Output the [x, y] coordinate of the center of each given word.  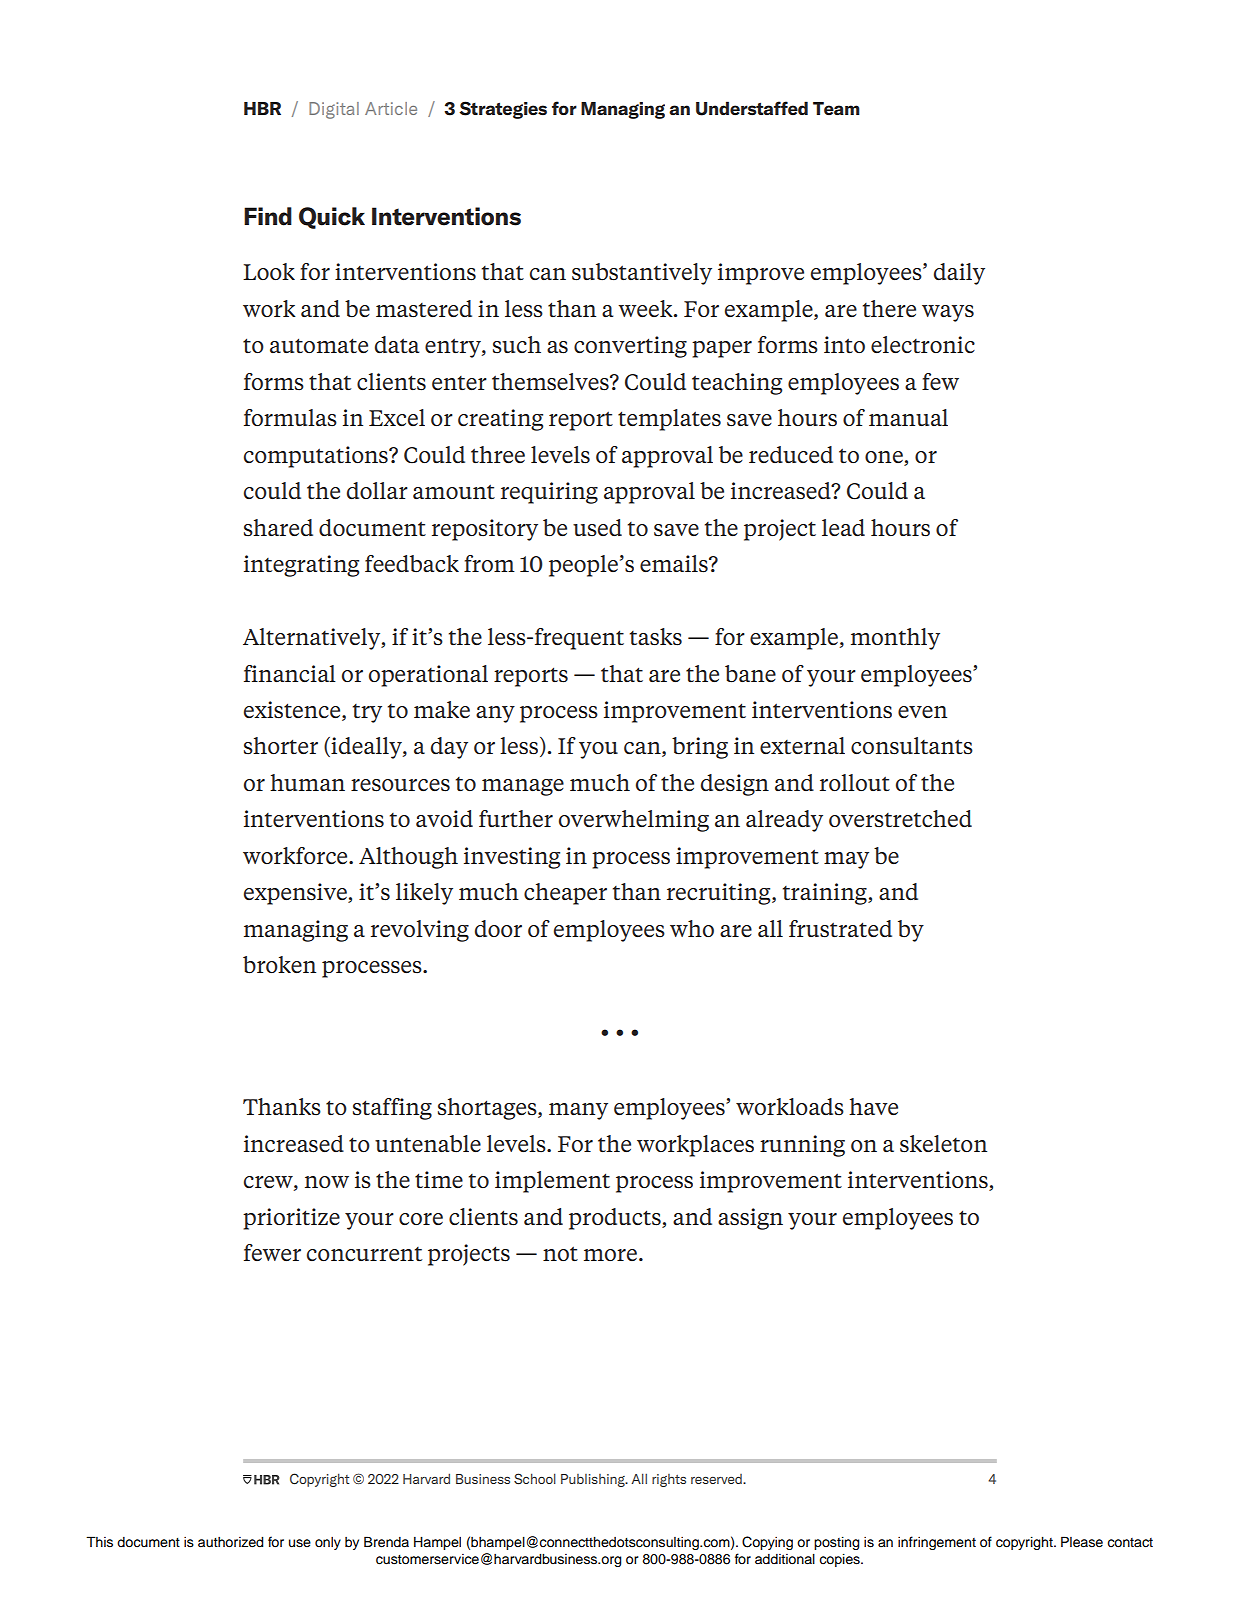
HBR [262, 108]
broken [279, 965]
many [578, 1111]
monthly [895, 639]
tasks [656, 637]
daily [959, 274]
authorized [231, 1542]
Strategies [503, 110]
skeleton [943, 1144]
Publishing [594, 1480]
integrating [301, 566]
